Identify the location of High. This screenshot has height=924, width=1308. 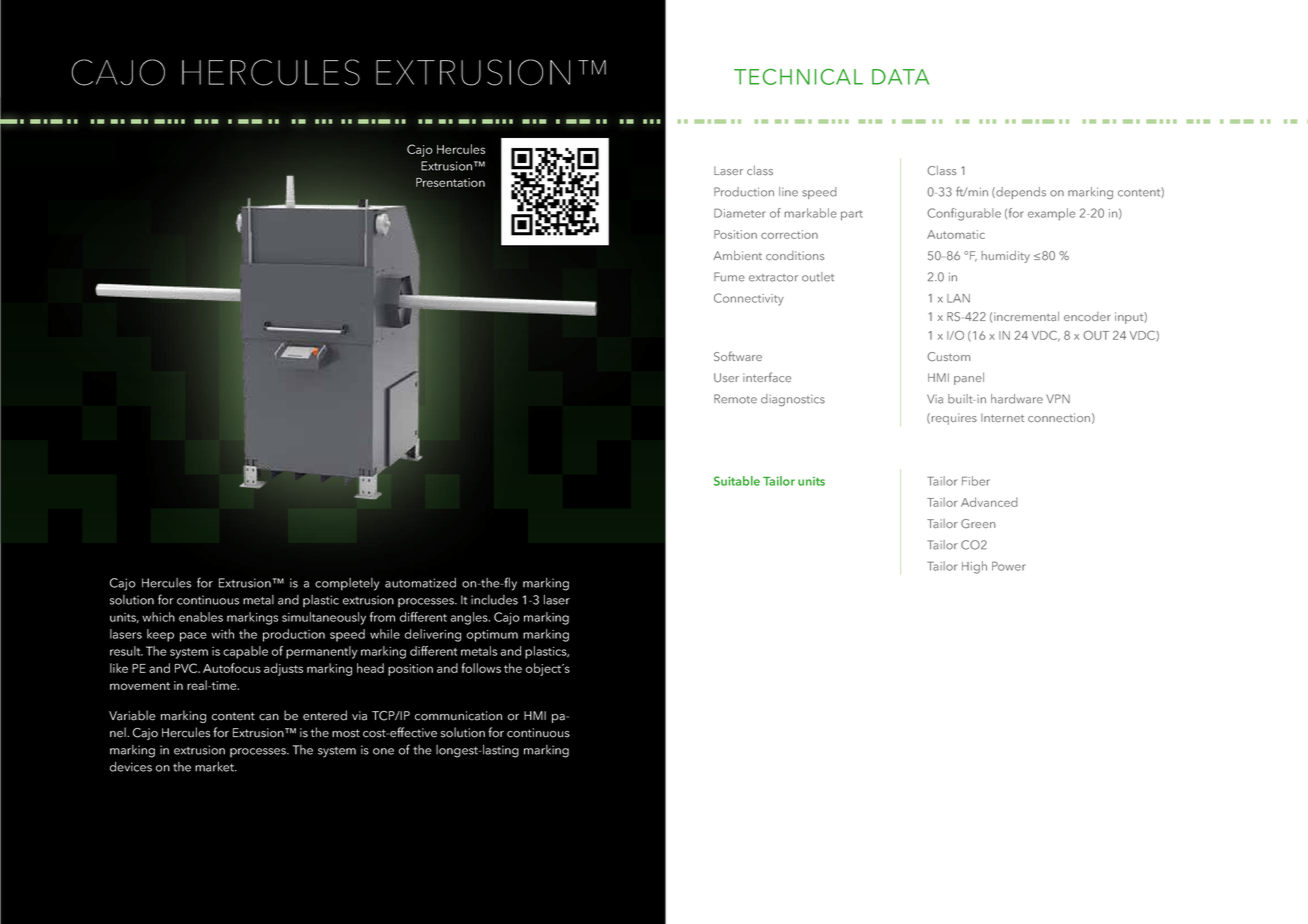
(974, 567).
